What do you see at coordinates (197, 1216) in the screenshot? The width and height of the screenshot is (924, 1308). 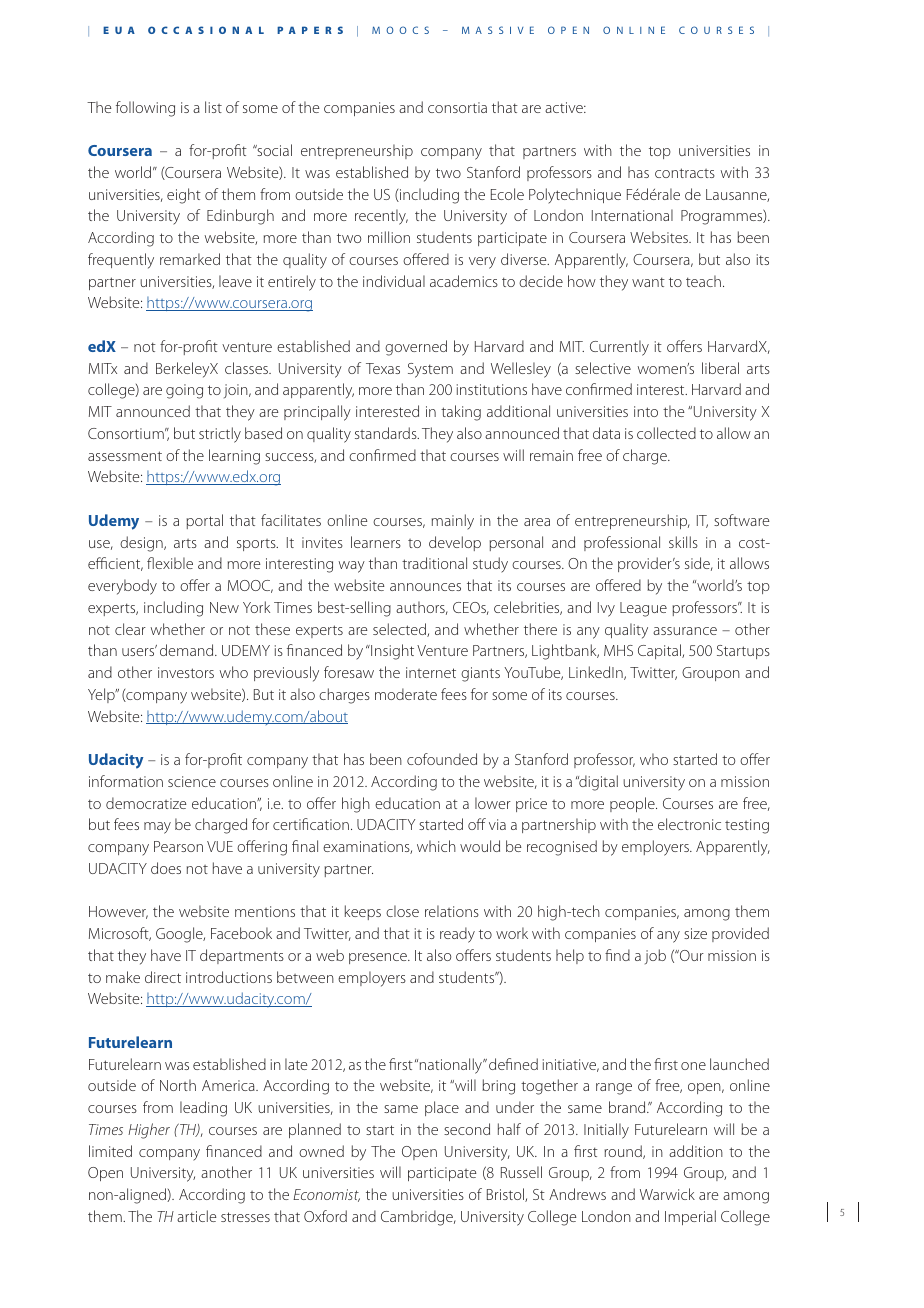 I see `article` at bounding box center [197, 1216].
